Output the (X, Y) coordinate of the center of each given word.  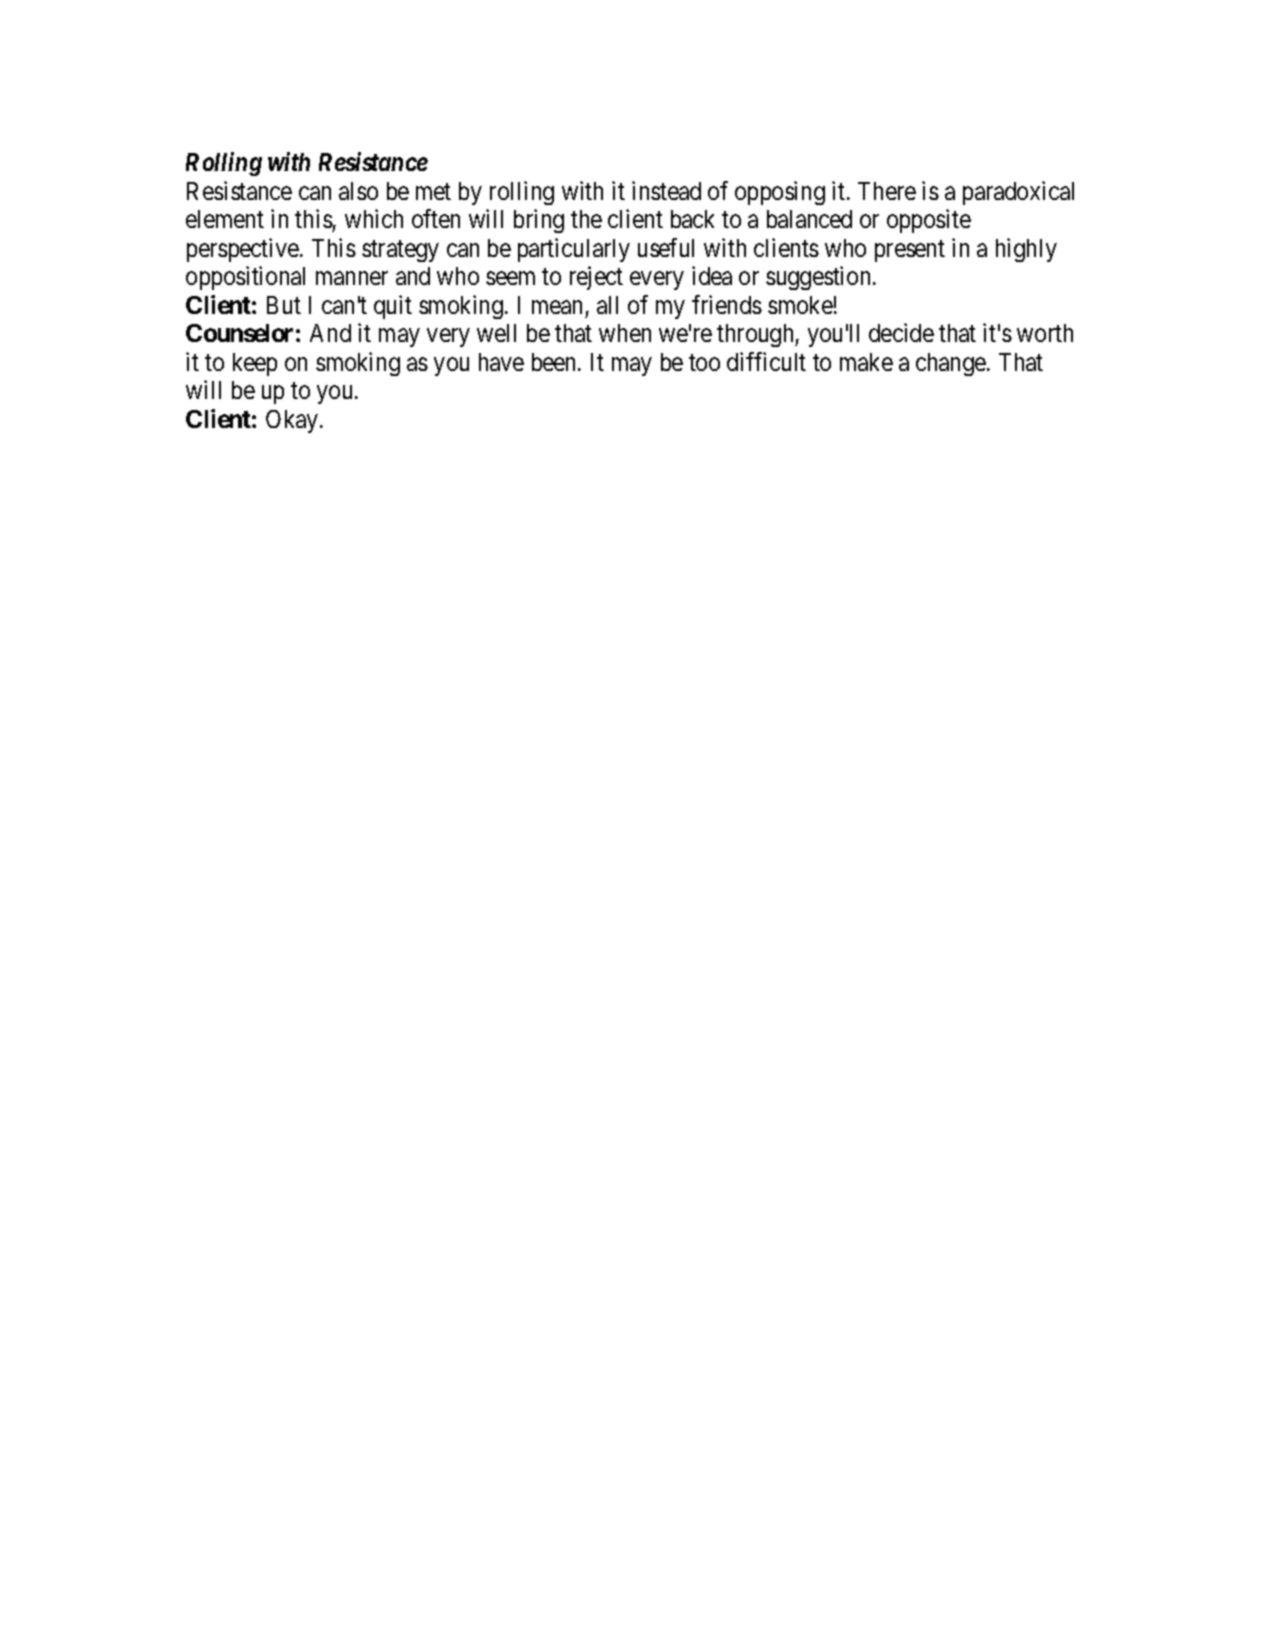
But (284, 305)
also (358, 191)
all (607, 305)
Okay (293, 421)
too (704, 362)
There (887, 191)
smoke (800, 305)
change (952, 364)
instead (666, 190)
